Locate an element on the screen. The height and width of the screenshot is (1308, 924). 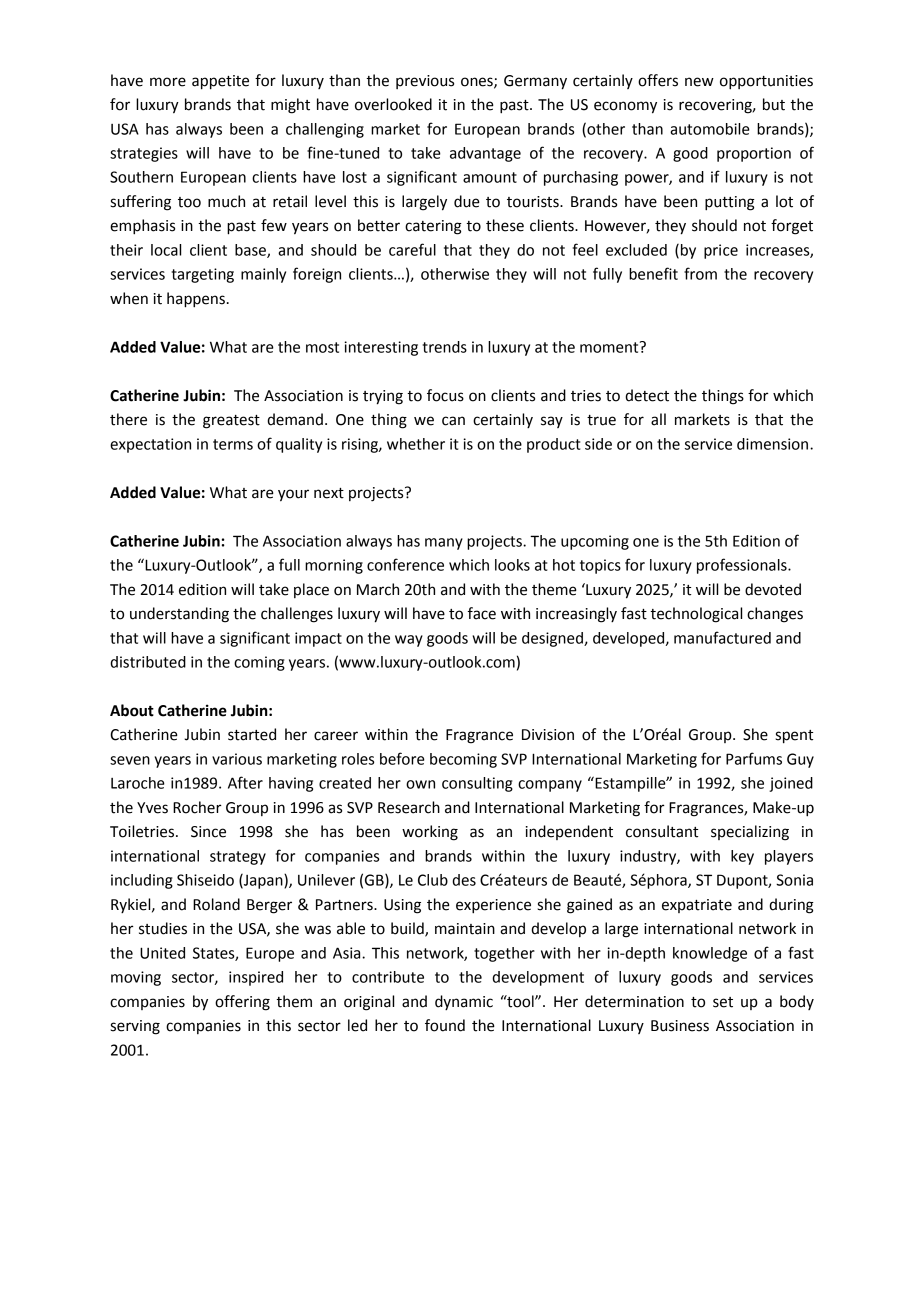
set is located at coordinates (723, 1002).
